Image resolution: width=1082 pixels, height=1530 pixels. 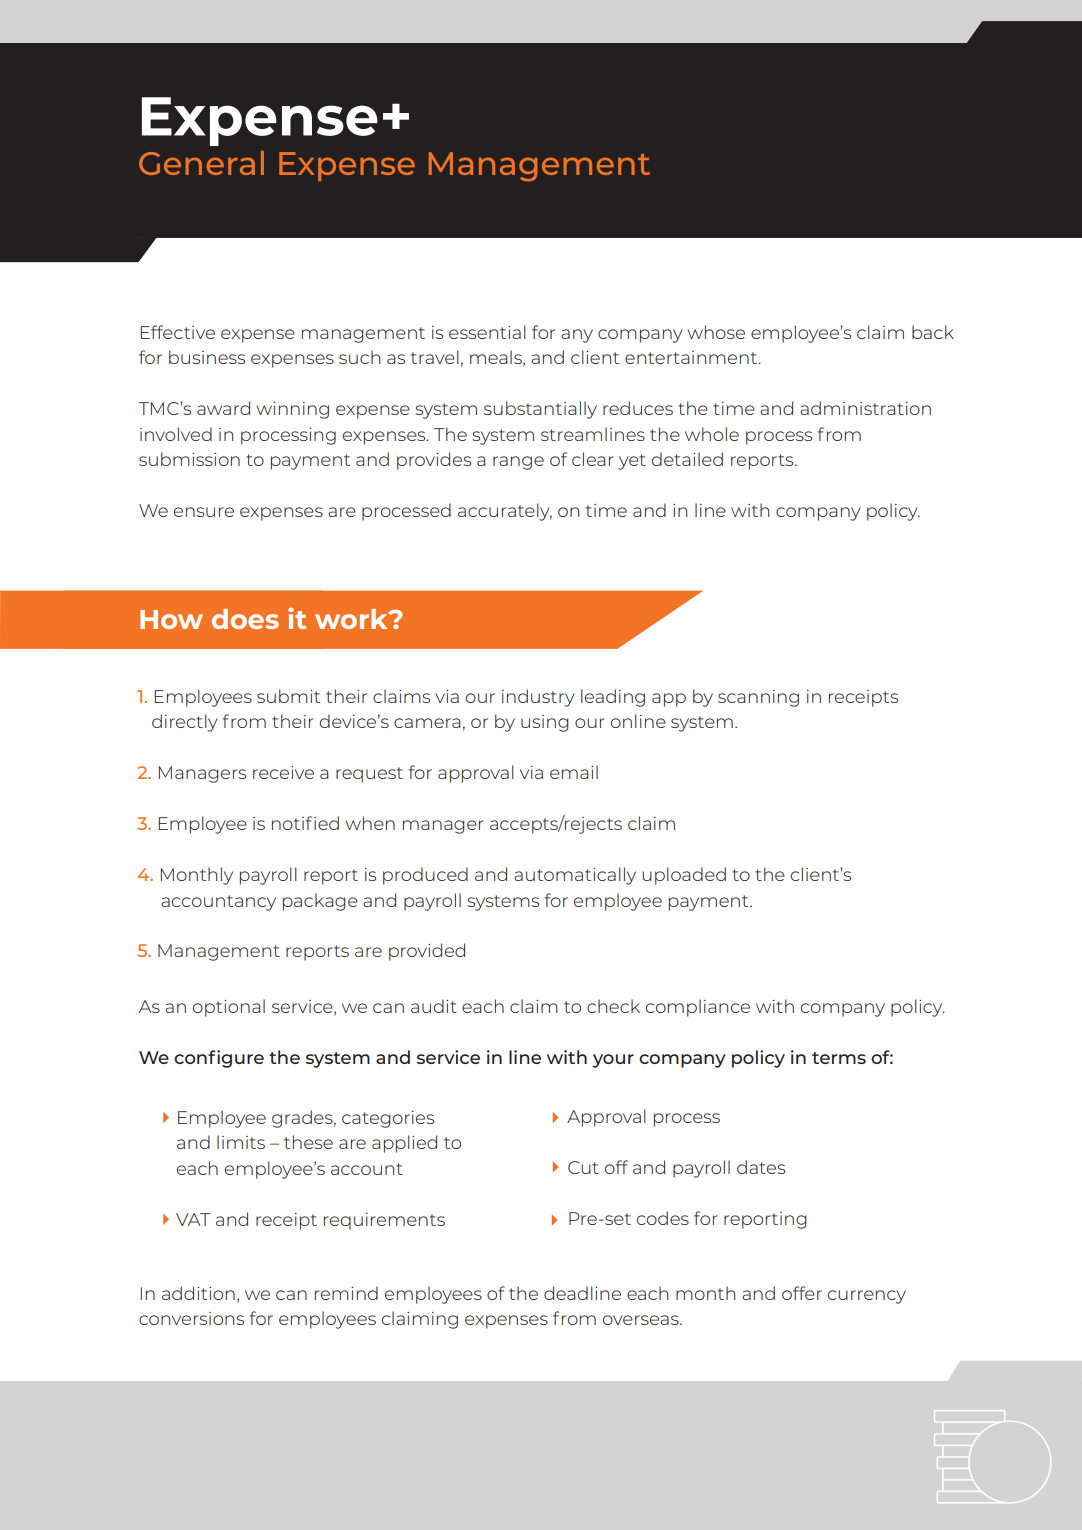 What do you see at coordinates (518, 463) in the page?
I see `range` at bounding box center [518, 463].
